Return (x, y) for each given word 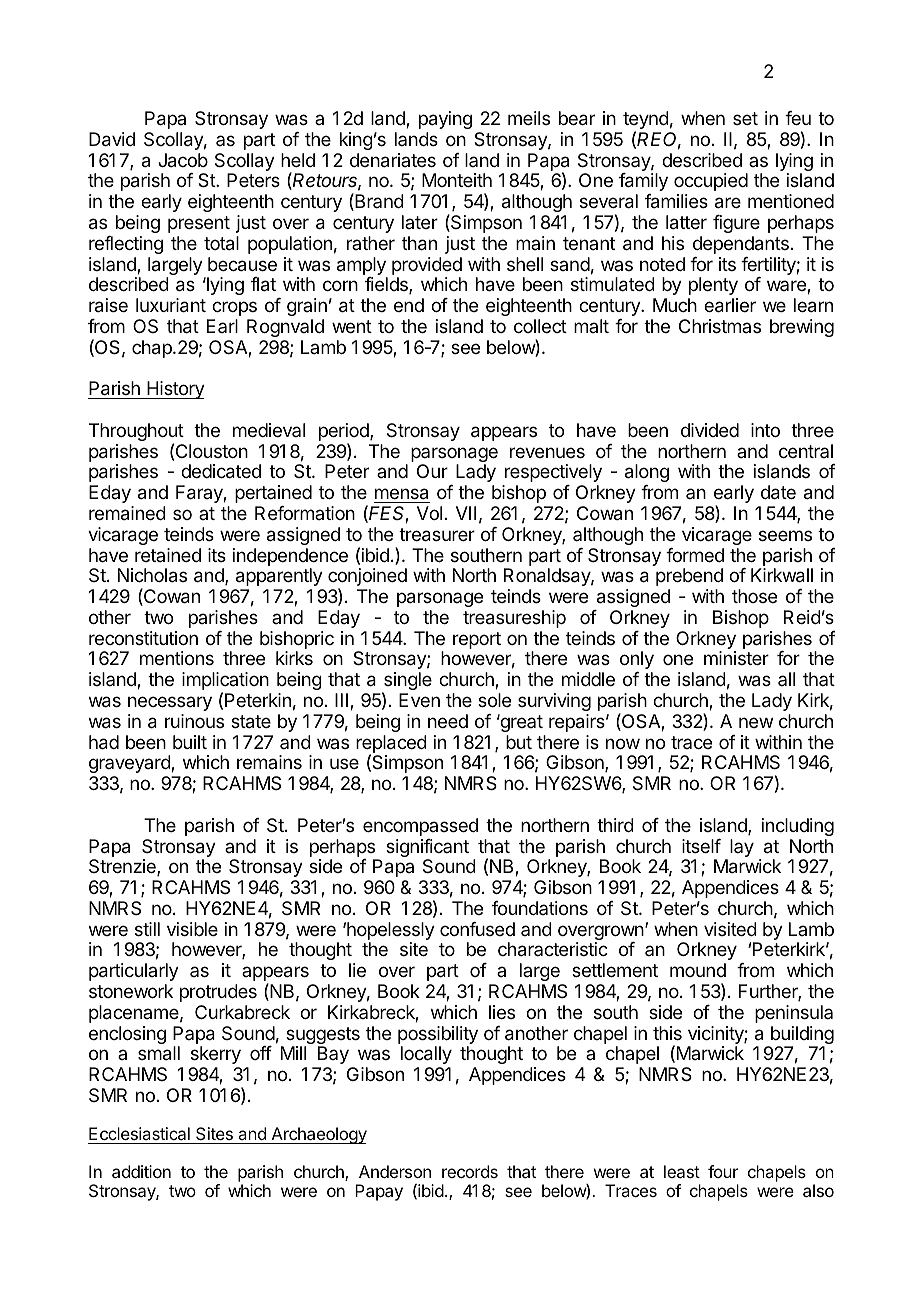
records (470, 1171)
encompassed (420, 827)
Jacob (183, 160)
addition (141, 1171)
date (778, 492)
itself (701, 846)
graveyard (130, 764)
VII (466, 513)
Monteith (457, 180)
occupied (711, 182)
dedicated (221, 471)
